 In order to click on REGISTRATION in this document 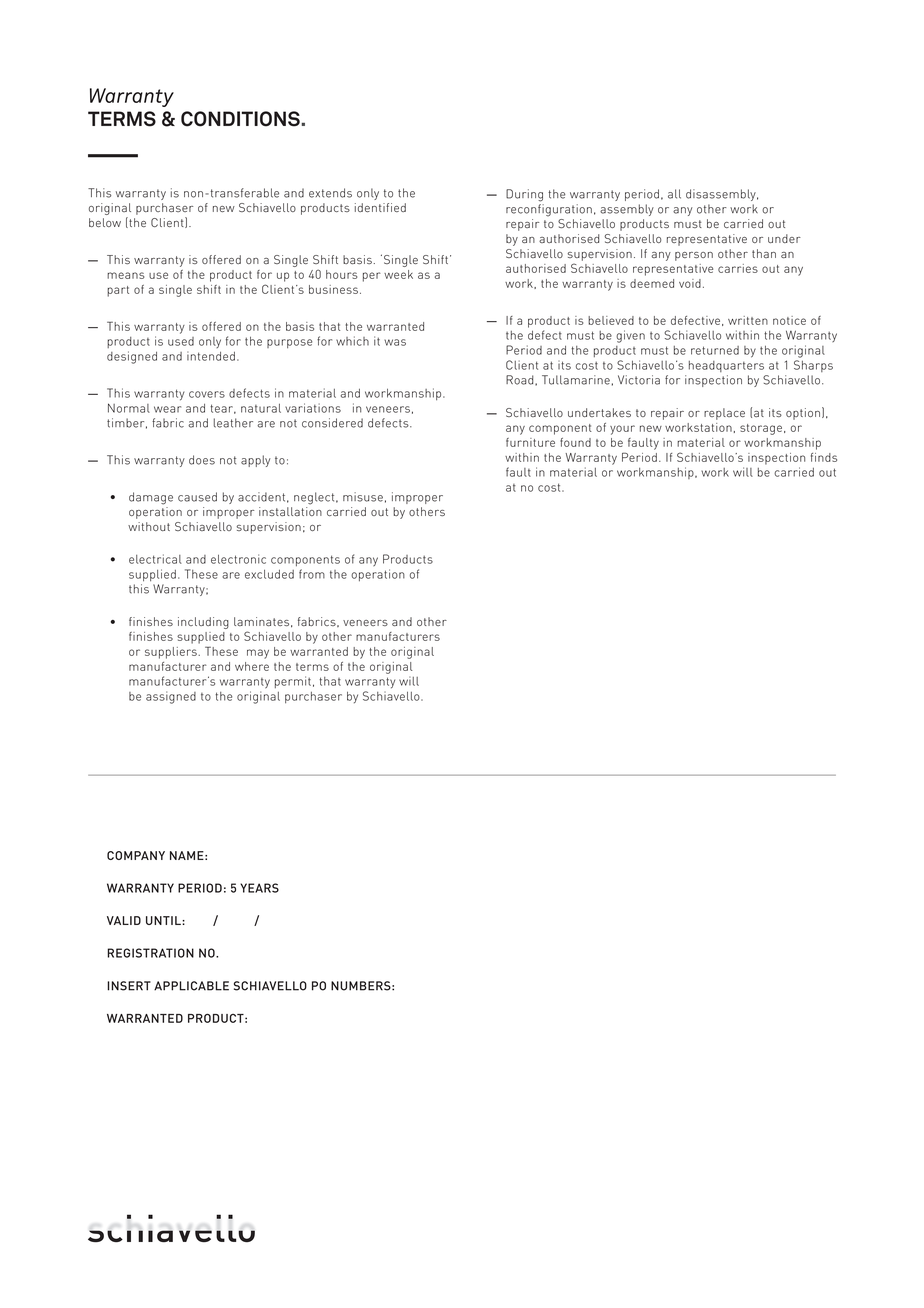, I will do `click(150, 953)`.
